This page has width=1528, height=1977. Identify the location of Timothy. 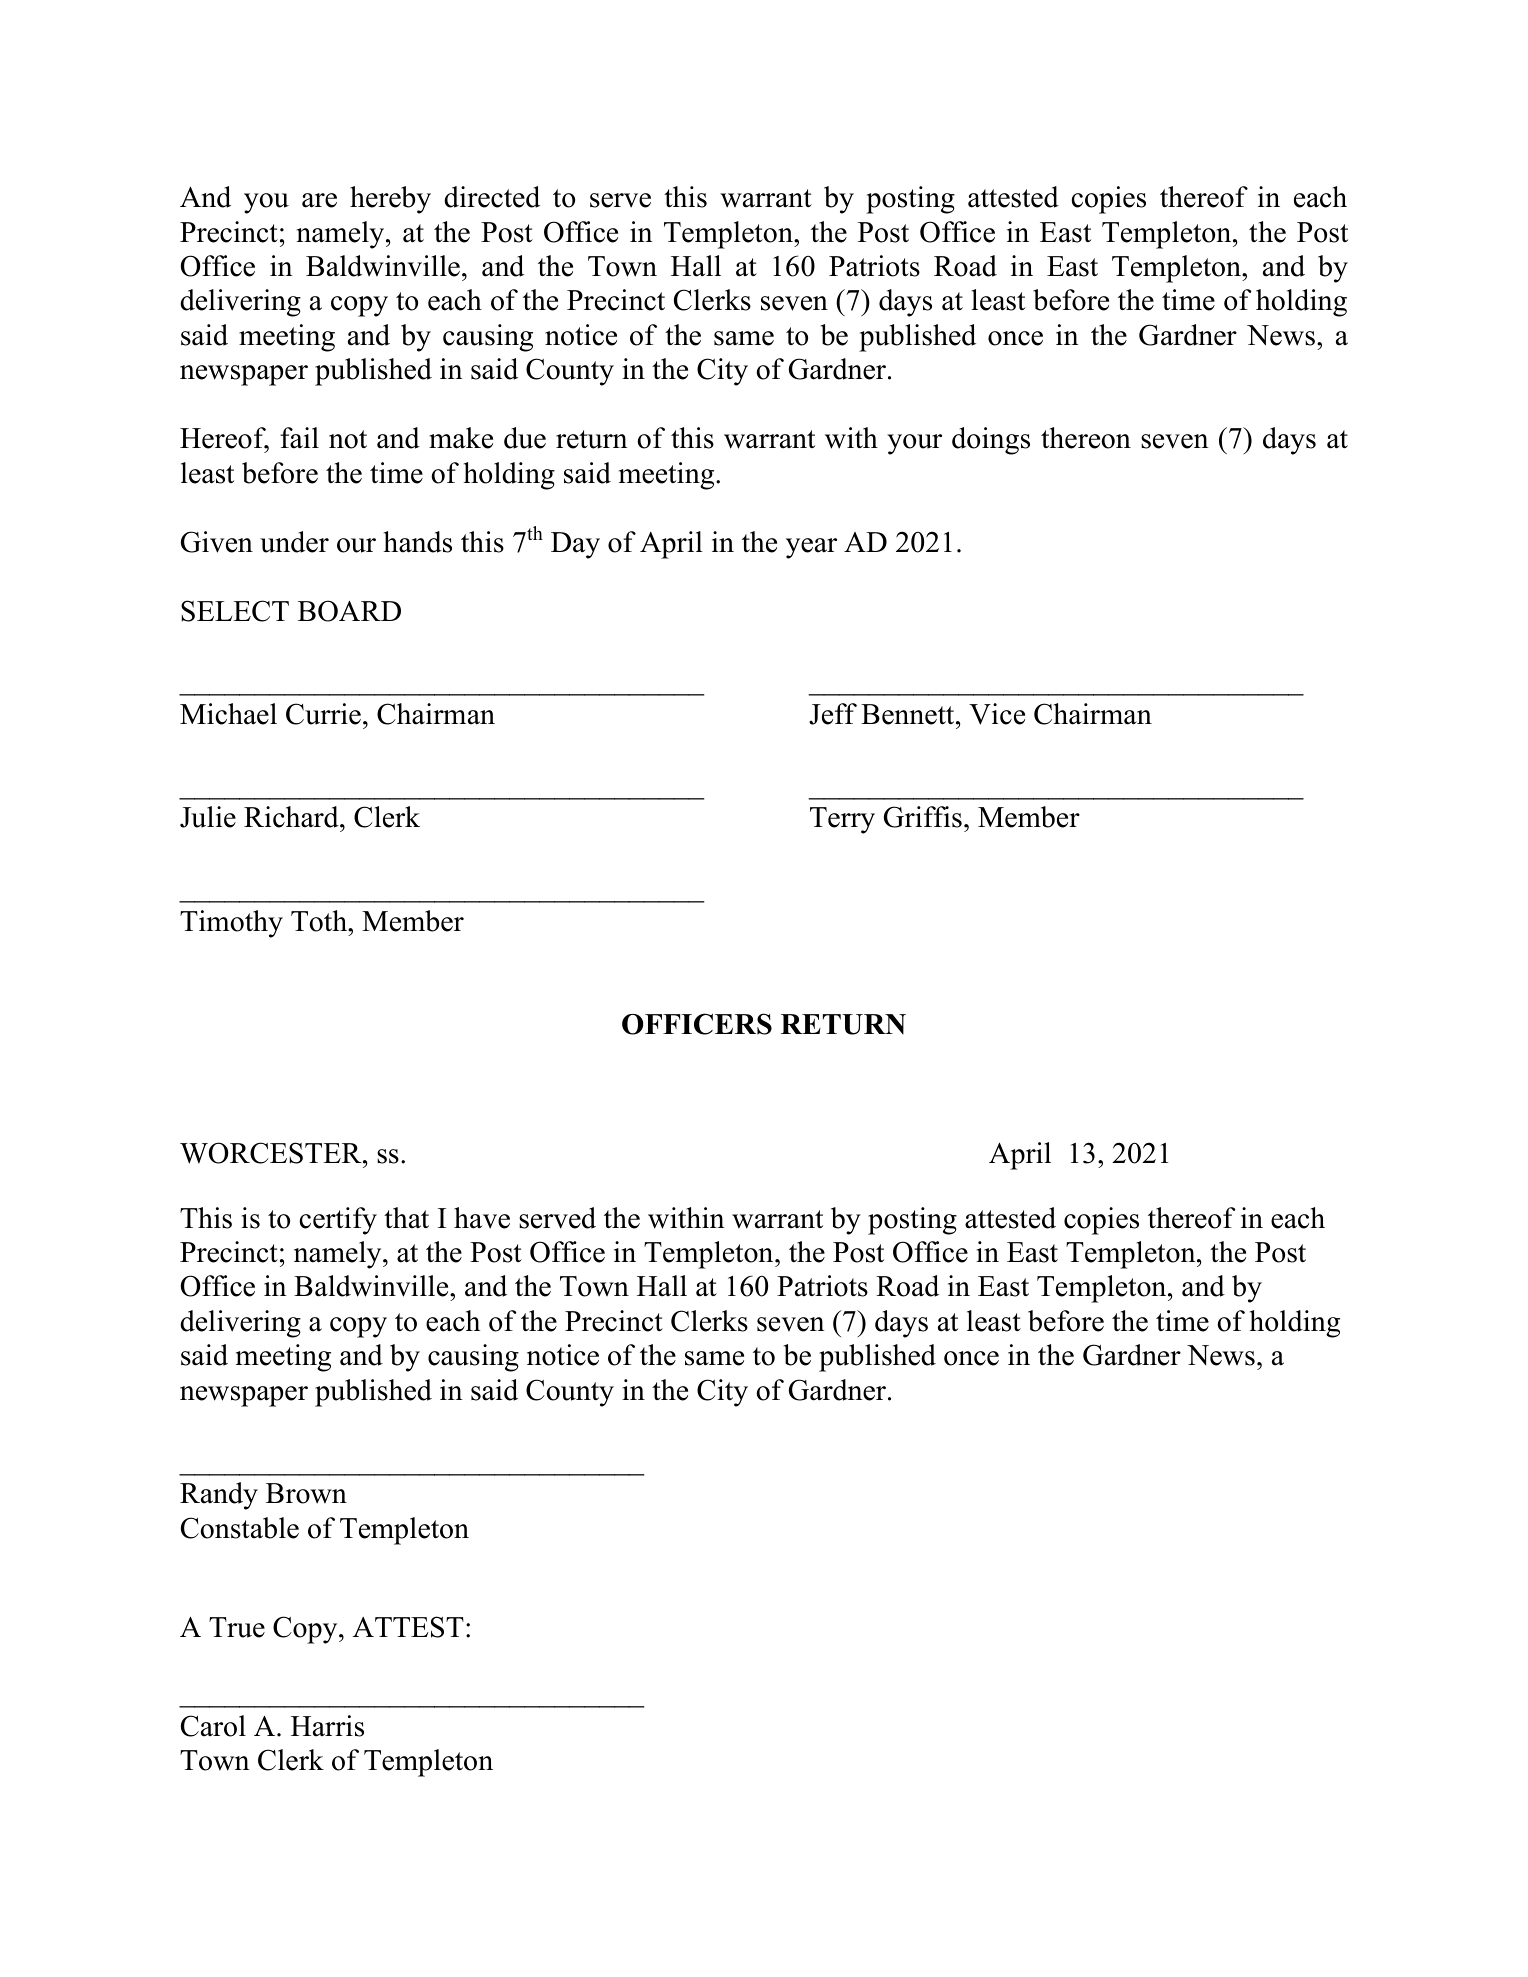
(231, 924).
